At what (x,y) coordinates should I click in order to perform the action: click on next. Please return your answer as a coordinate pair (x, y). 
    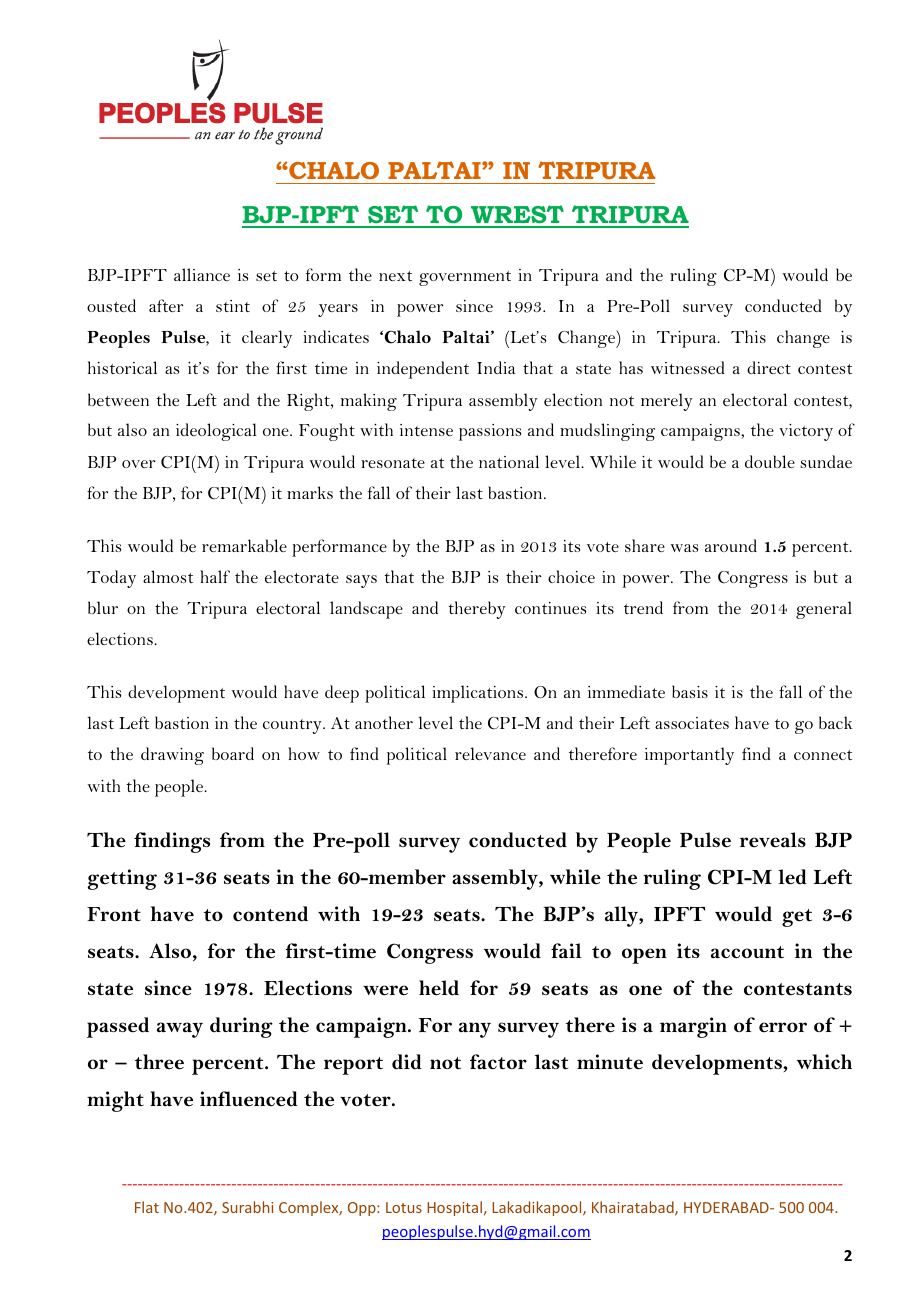
    Looking at the image, I should click on (395, 276).
